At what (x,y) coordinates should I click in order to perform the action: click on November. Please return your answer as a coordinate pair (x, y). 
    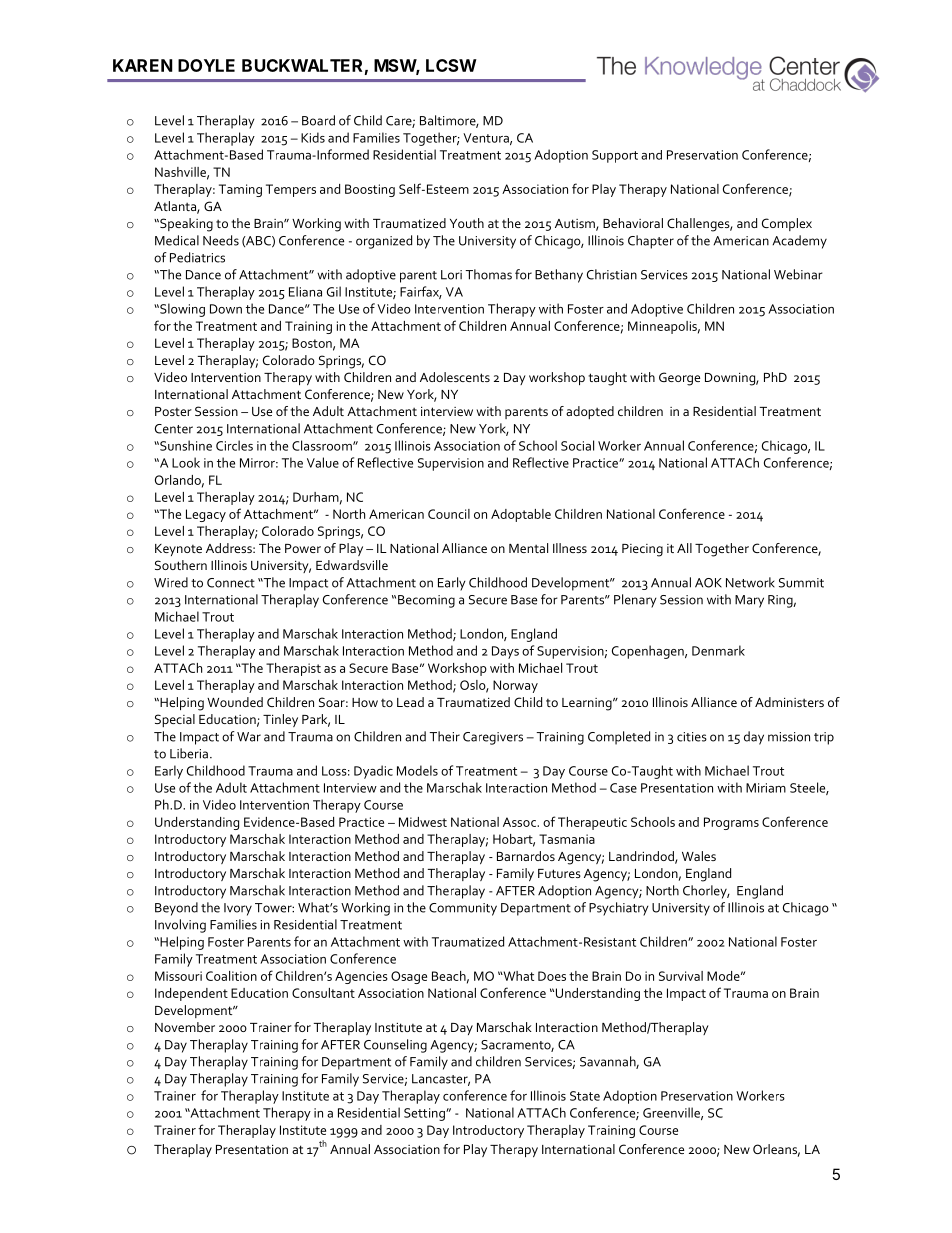
    Looking at the image, I should click on (185, 1027).
